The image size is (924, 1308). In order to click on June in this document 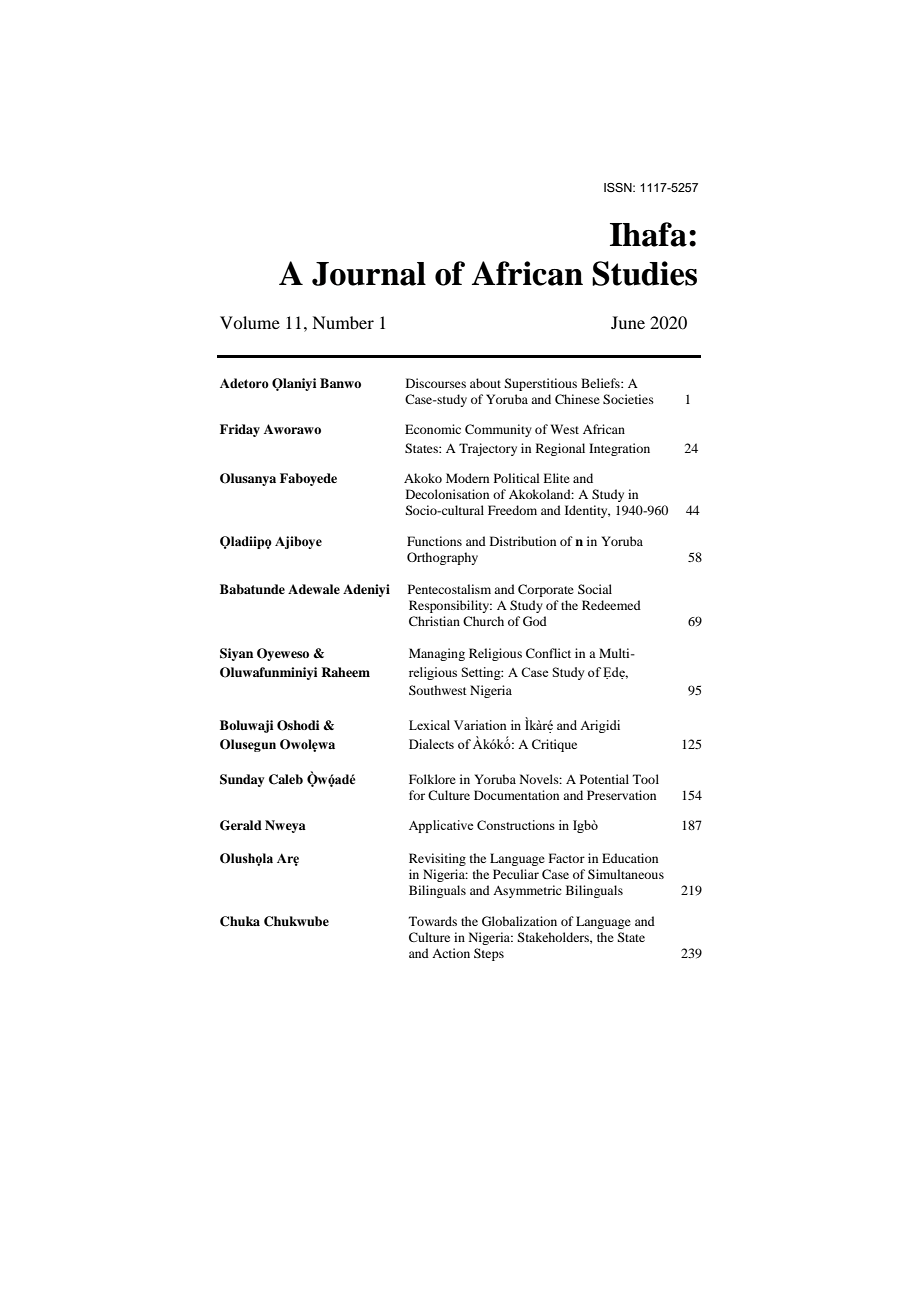, I will do `click(628, 322)`.
